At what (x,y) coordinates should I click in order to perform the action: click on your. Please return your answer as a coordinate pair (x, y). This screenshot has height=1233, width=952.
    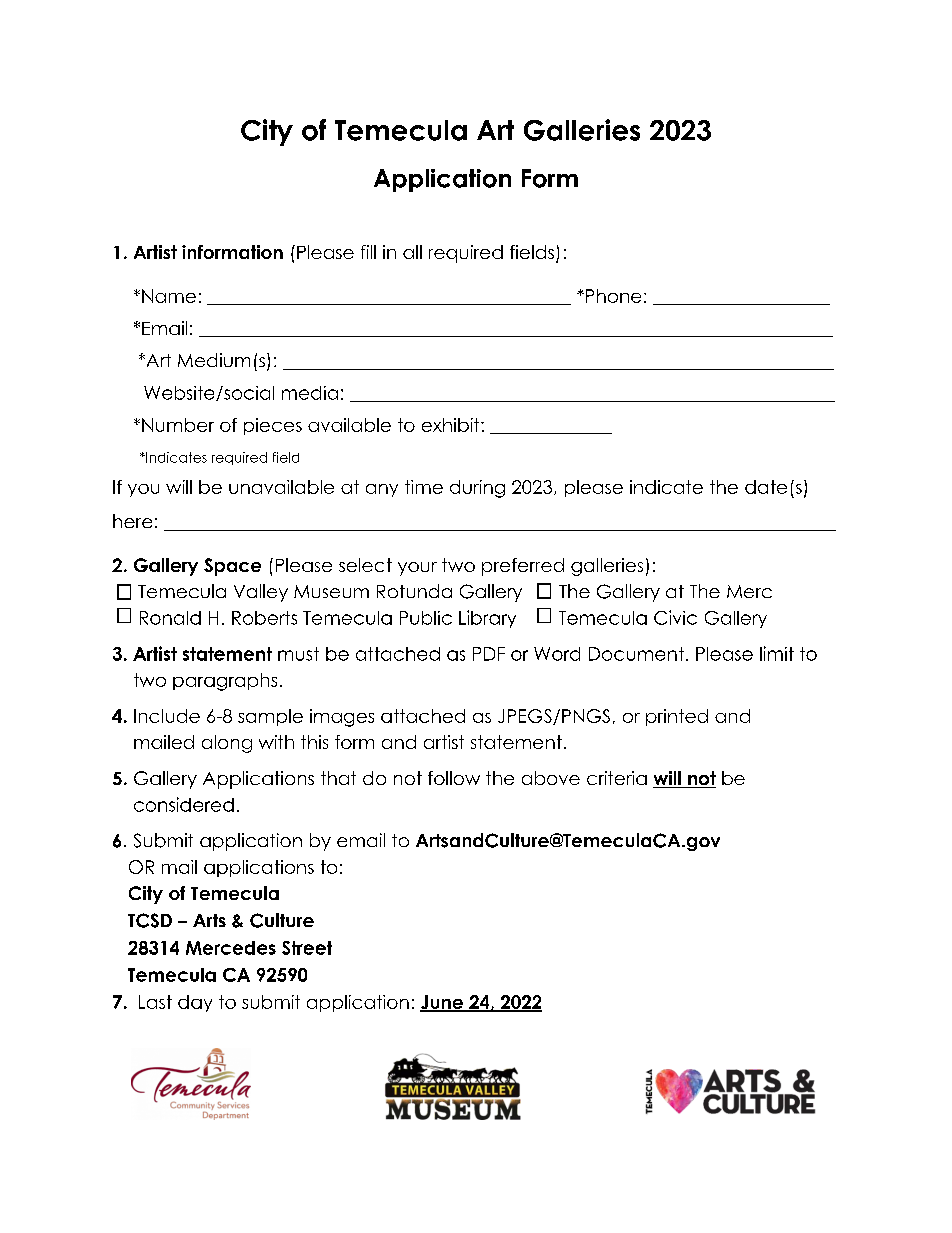
    Looking at the image, I should click on (417, 569).
